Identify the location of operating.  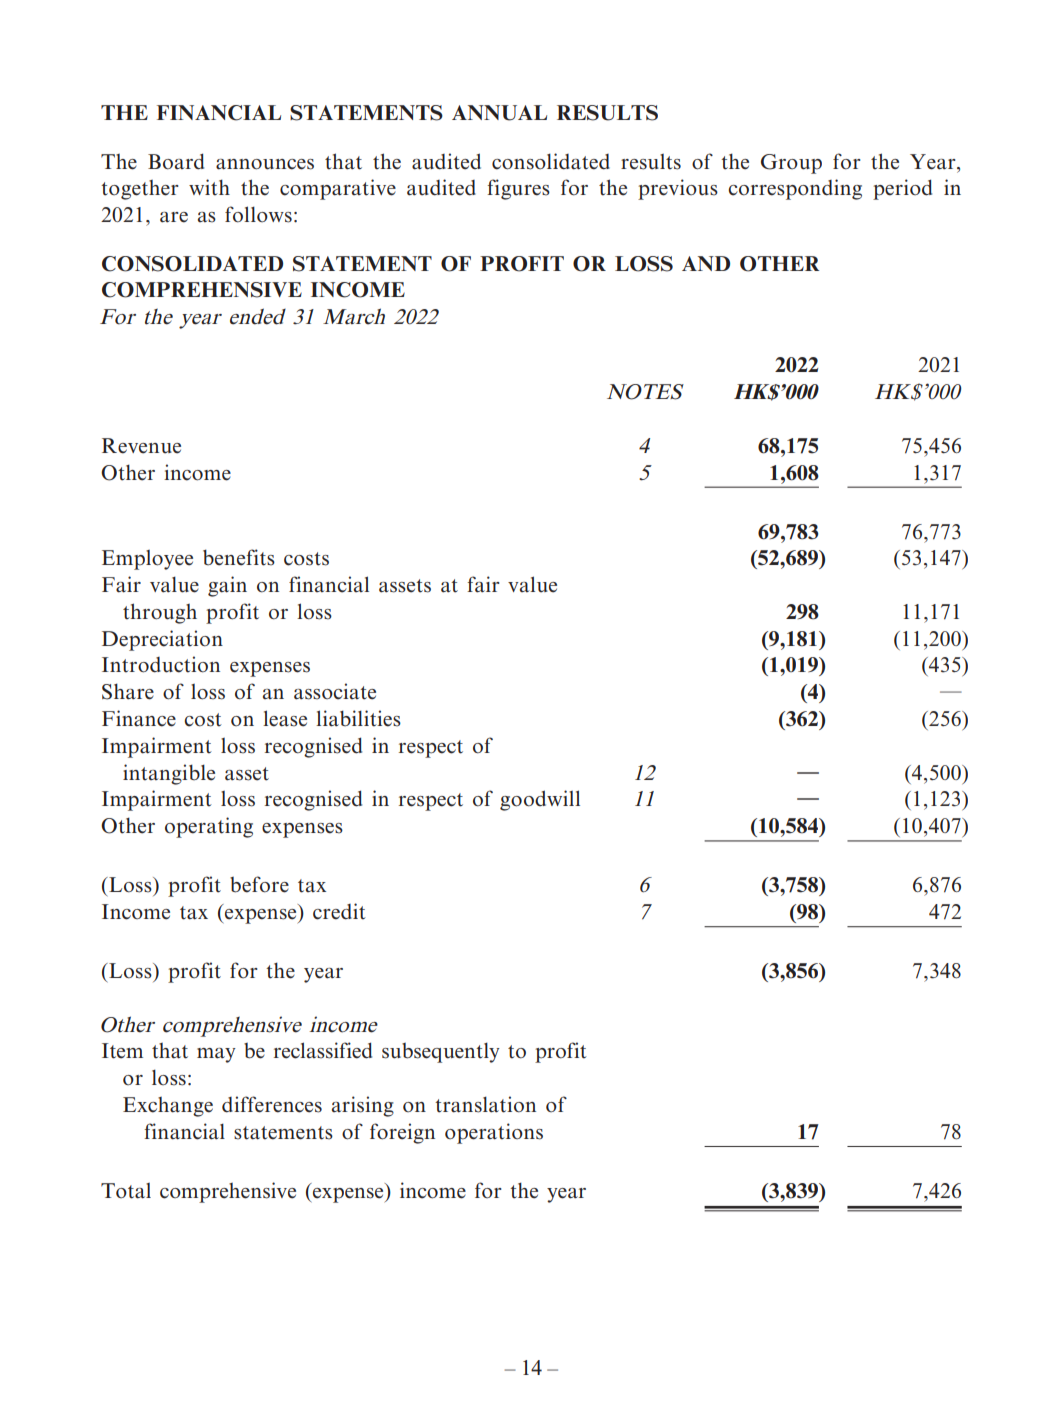
(209, 827).
